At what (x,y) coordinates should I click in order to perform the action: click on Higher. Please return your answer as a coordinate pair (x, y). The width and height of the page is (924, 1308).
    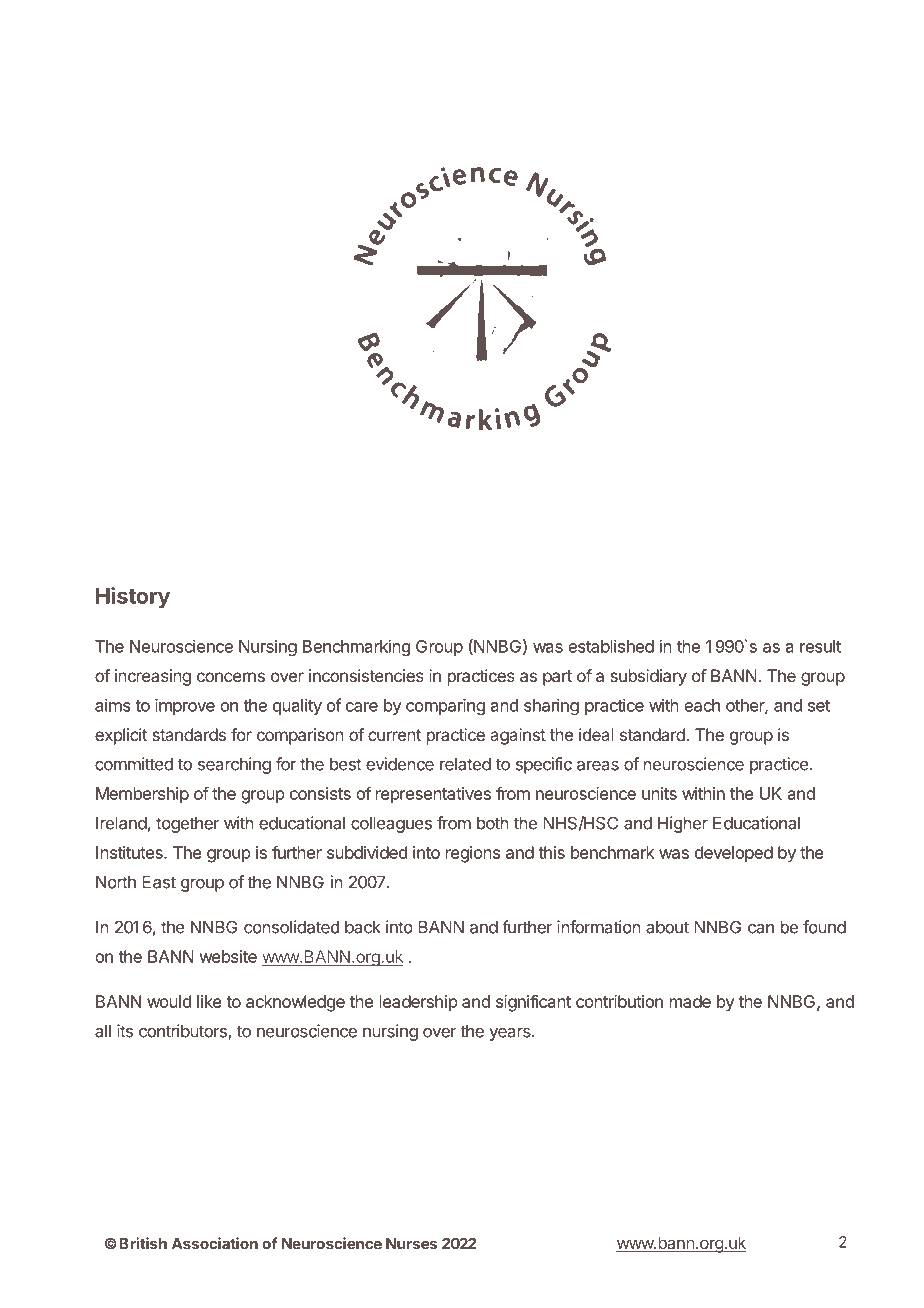
    Looking at the image, I should click on (683, 824).
